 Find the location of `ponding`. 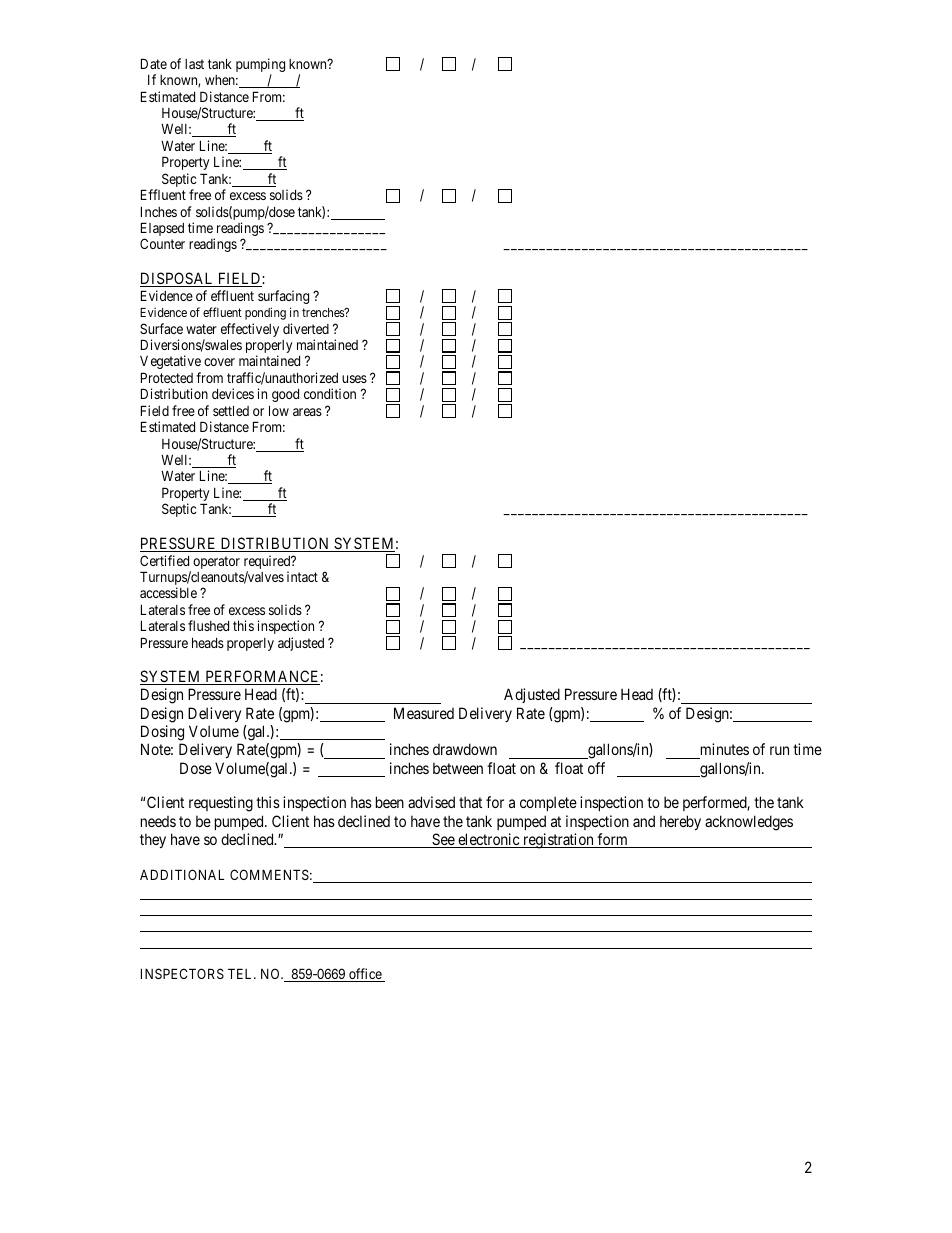

ponding is located at coordinates (265, 313).
